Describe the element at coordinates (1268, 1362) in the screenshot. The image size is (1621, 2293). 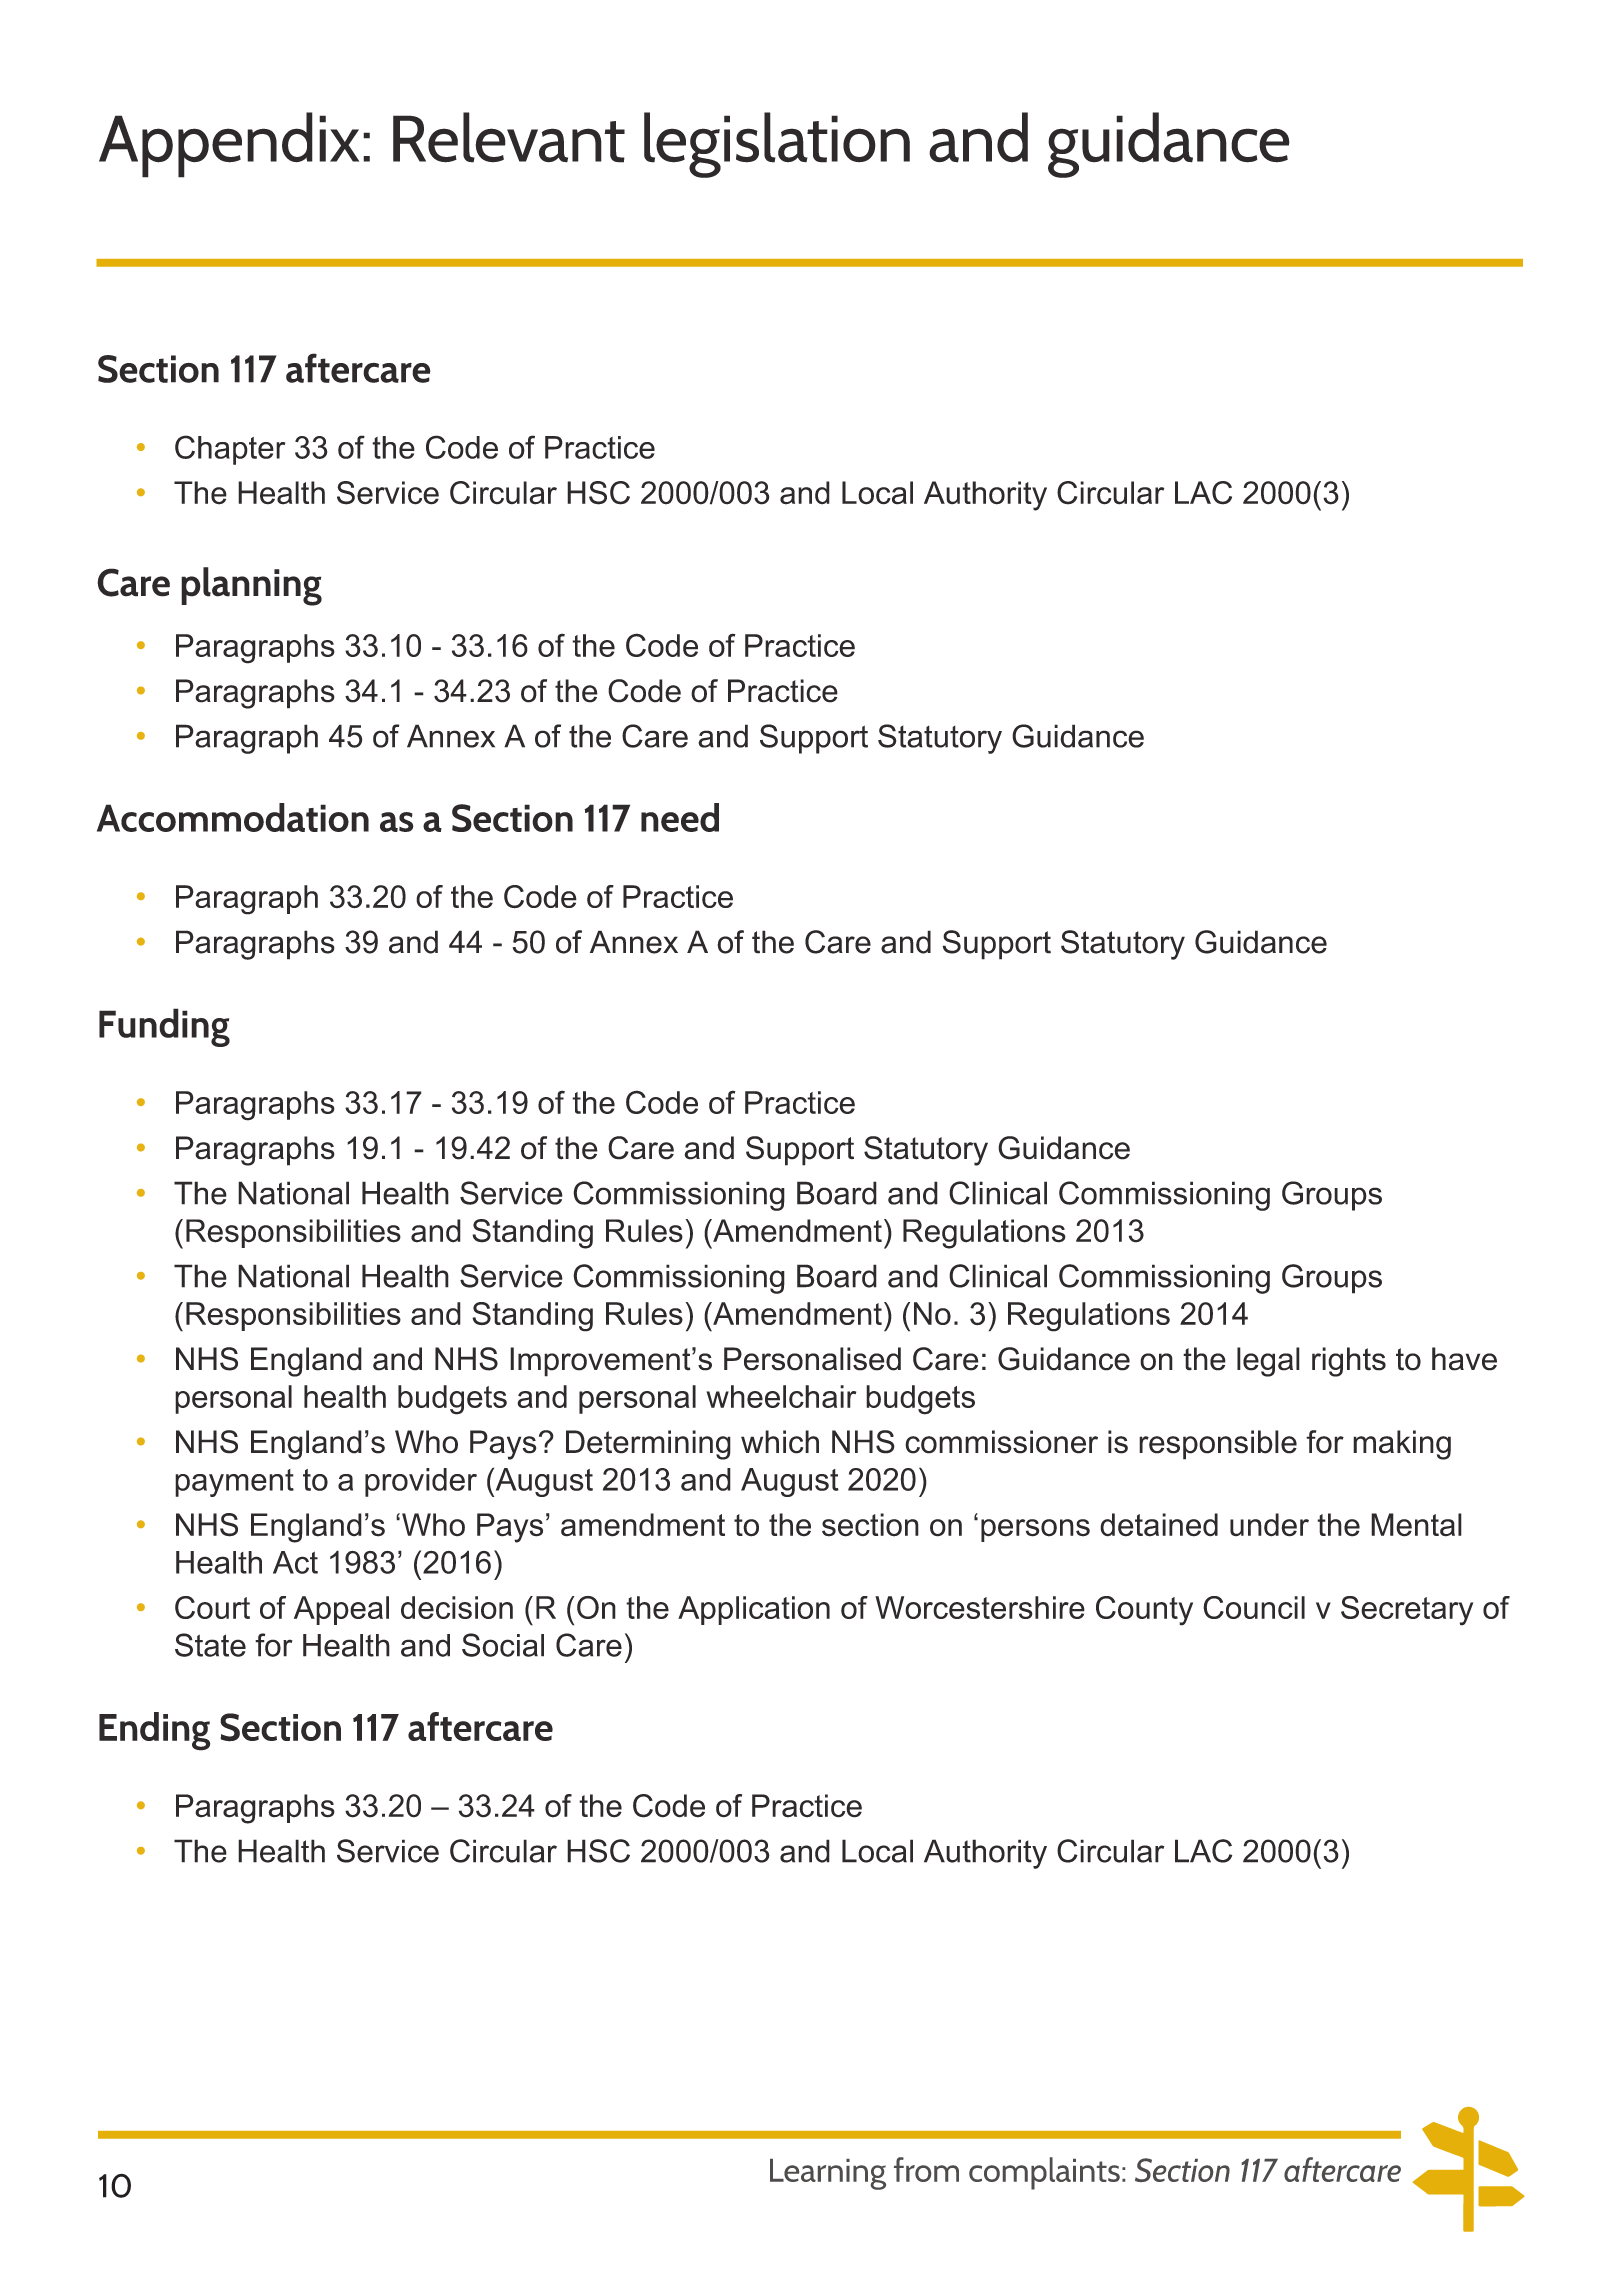
I see `legal` at that location.
